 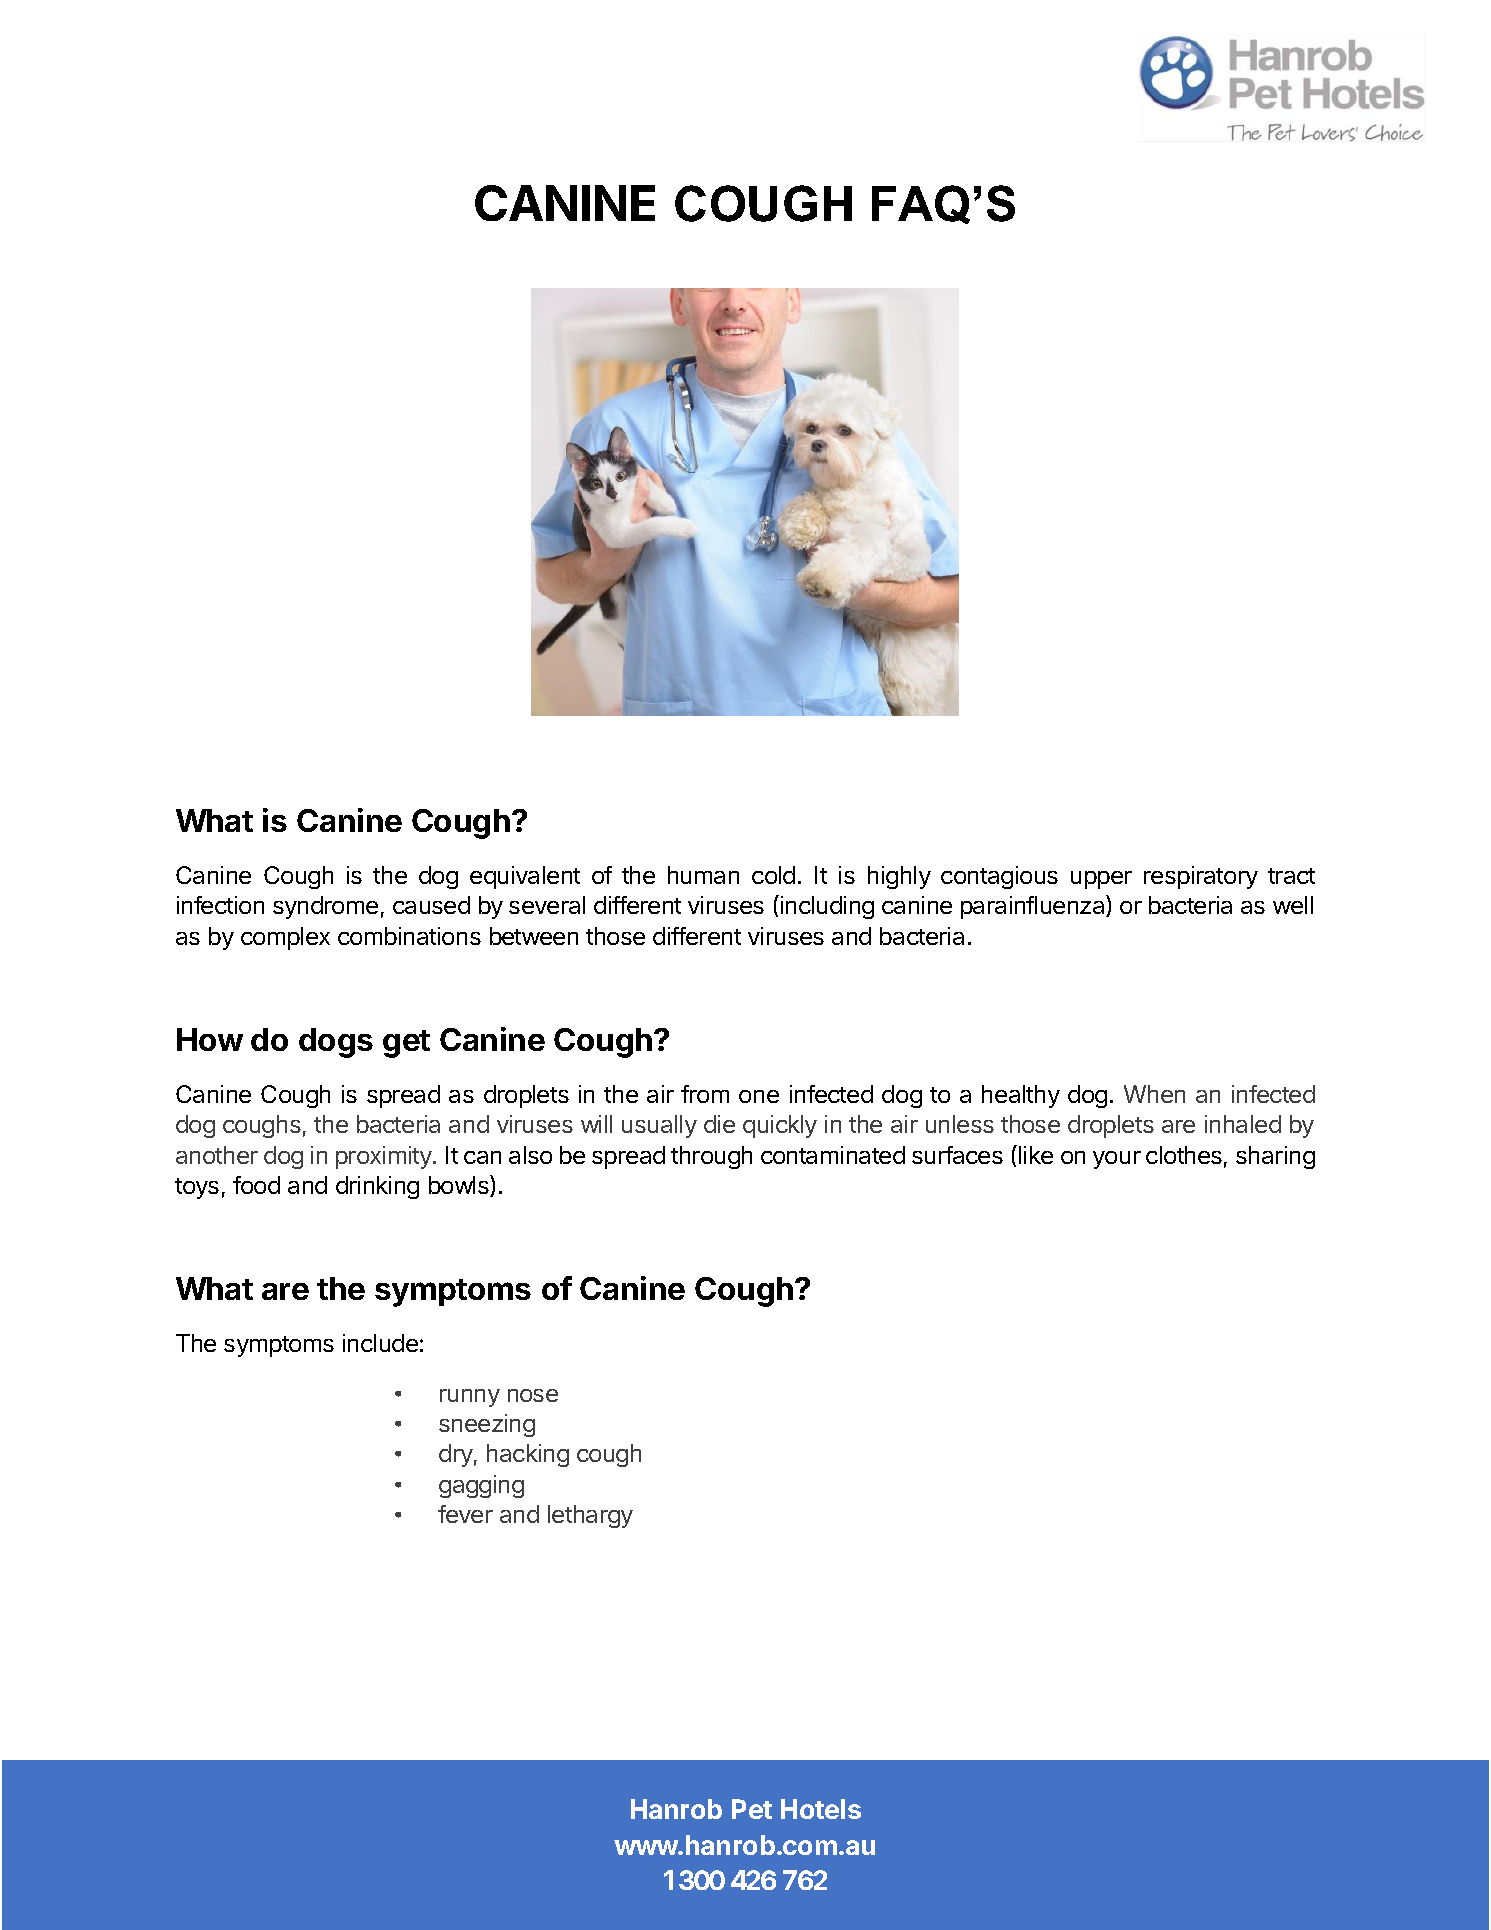 I want to click on Pet, so click(x=752, y=1809).
